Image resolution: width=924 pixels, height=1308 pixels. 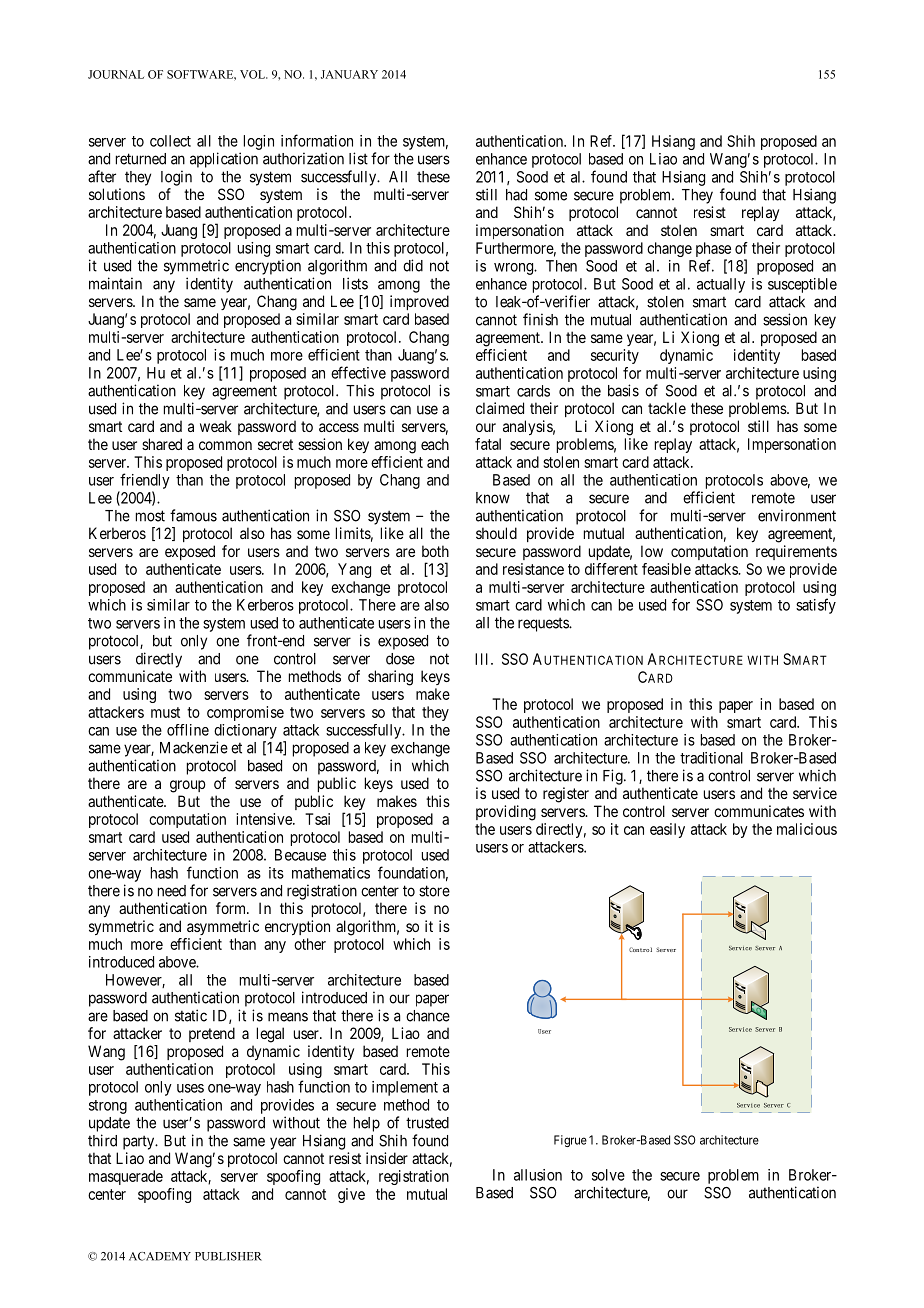 I want to click on environment, so click(x=797, y=515).
